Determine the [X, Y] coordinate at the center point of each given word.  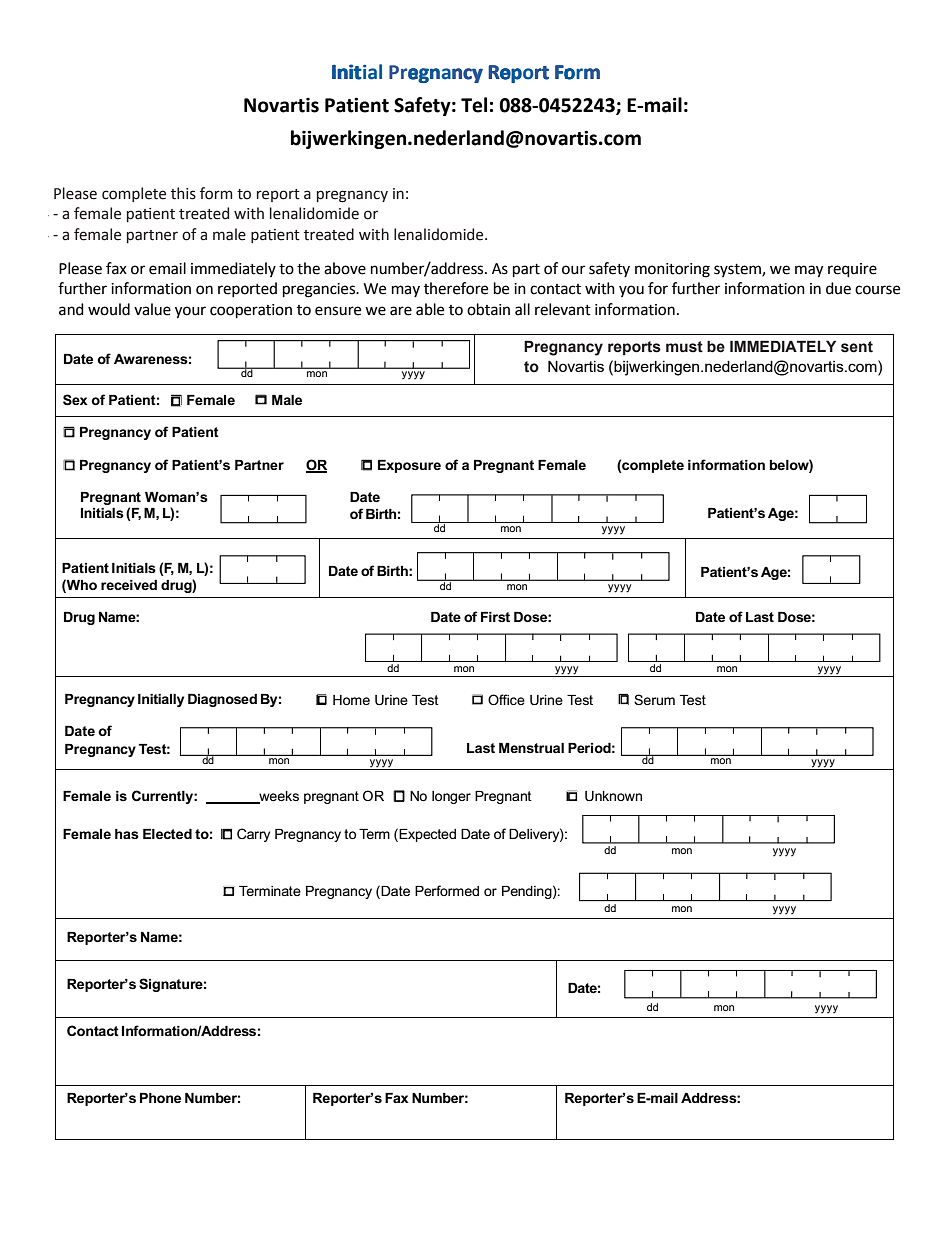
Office [506, 699]
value [152, 309]
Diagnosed [222, 700]
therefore [456, 288]
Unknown [613, 796]
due [838, 288]
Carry [253, 835]
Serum [654, 699]
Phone [160, 1098]
